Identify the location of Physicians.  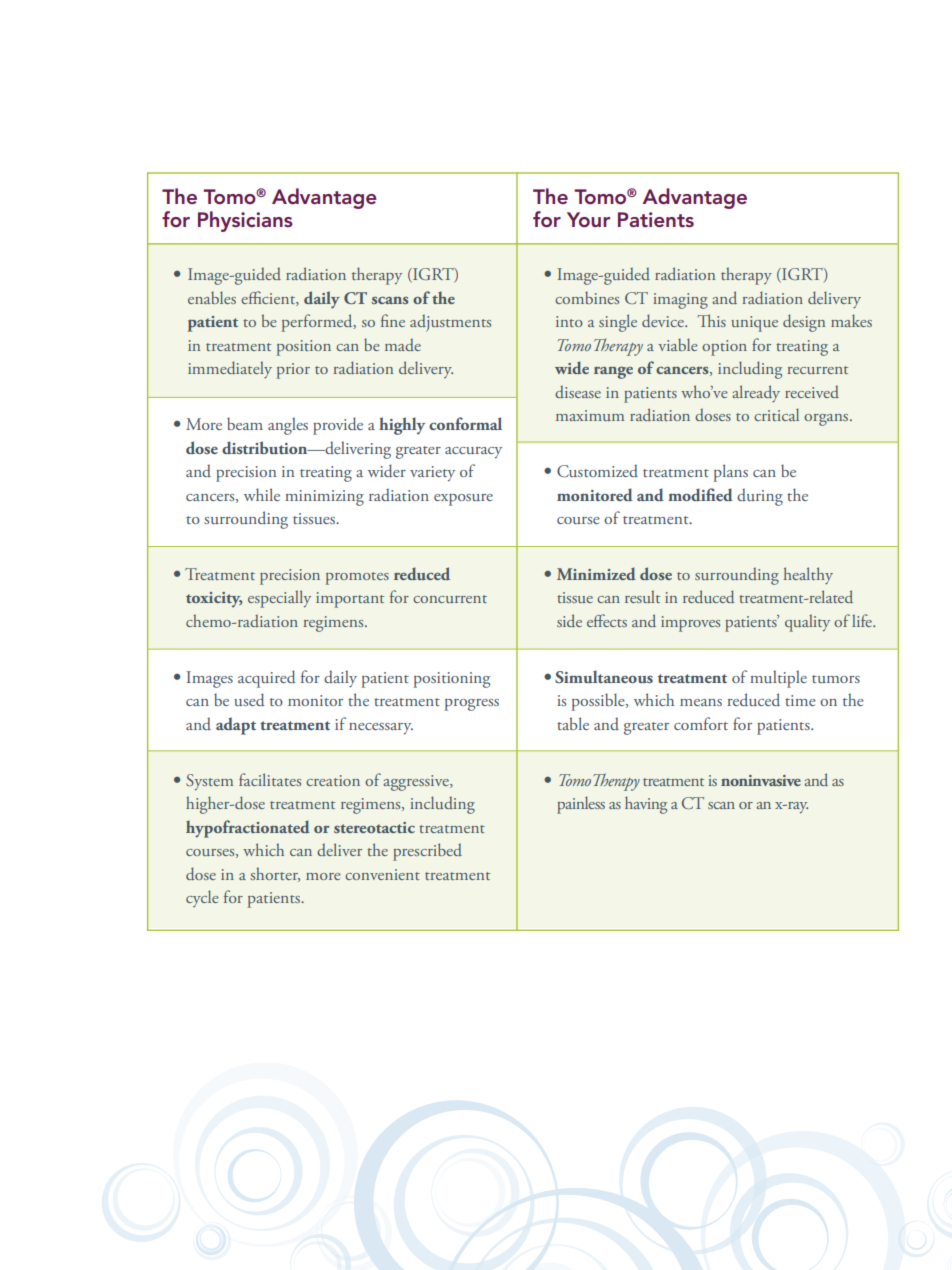
(245, 221).
